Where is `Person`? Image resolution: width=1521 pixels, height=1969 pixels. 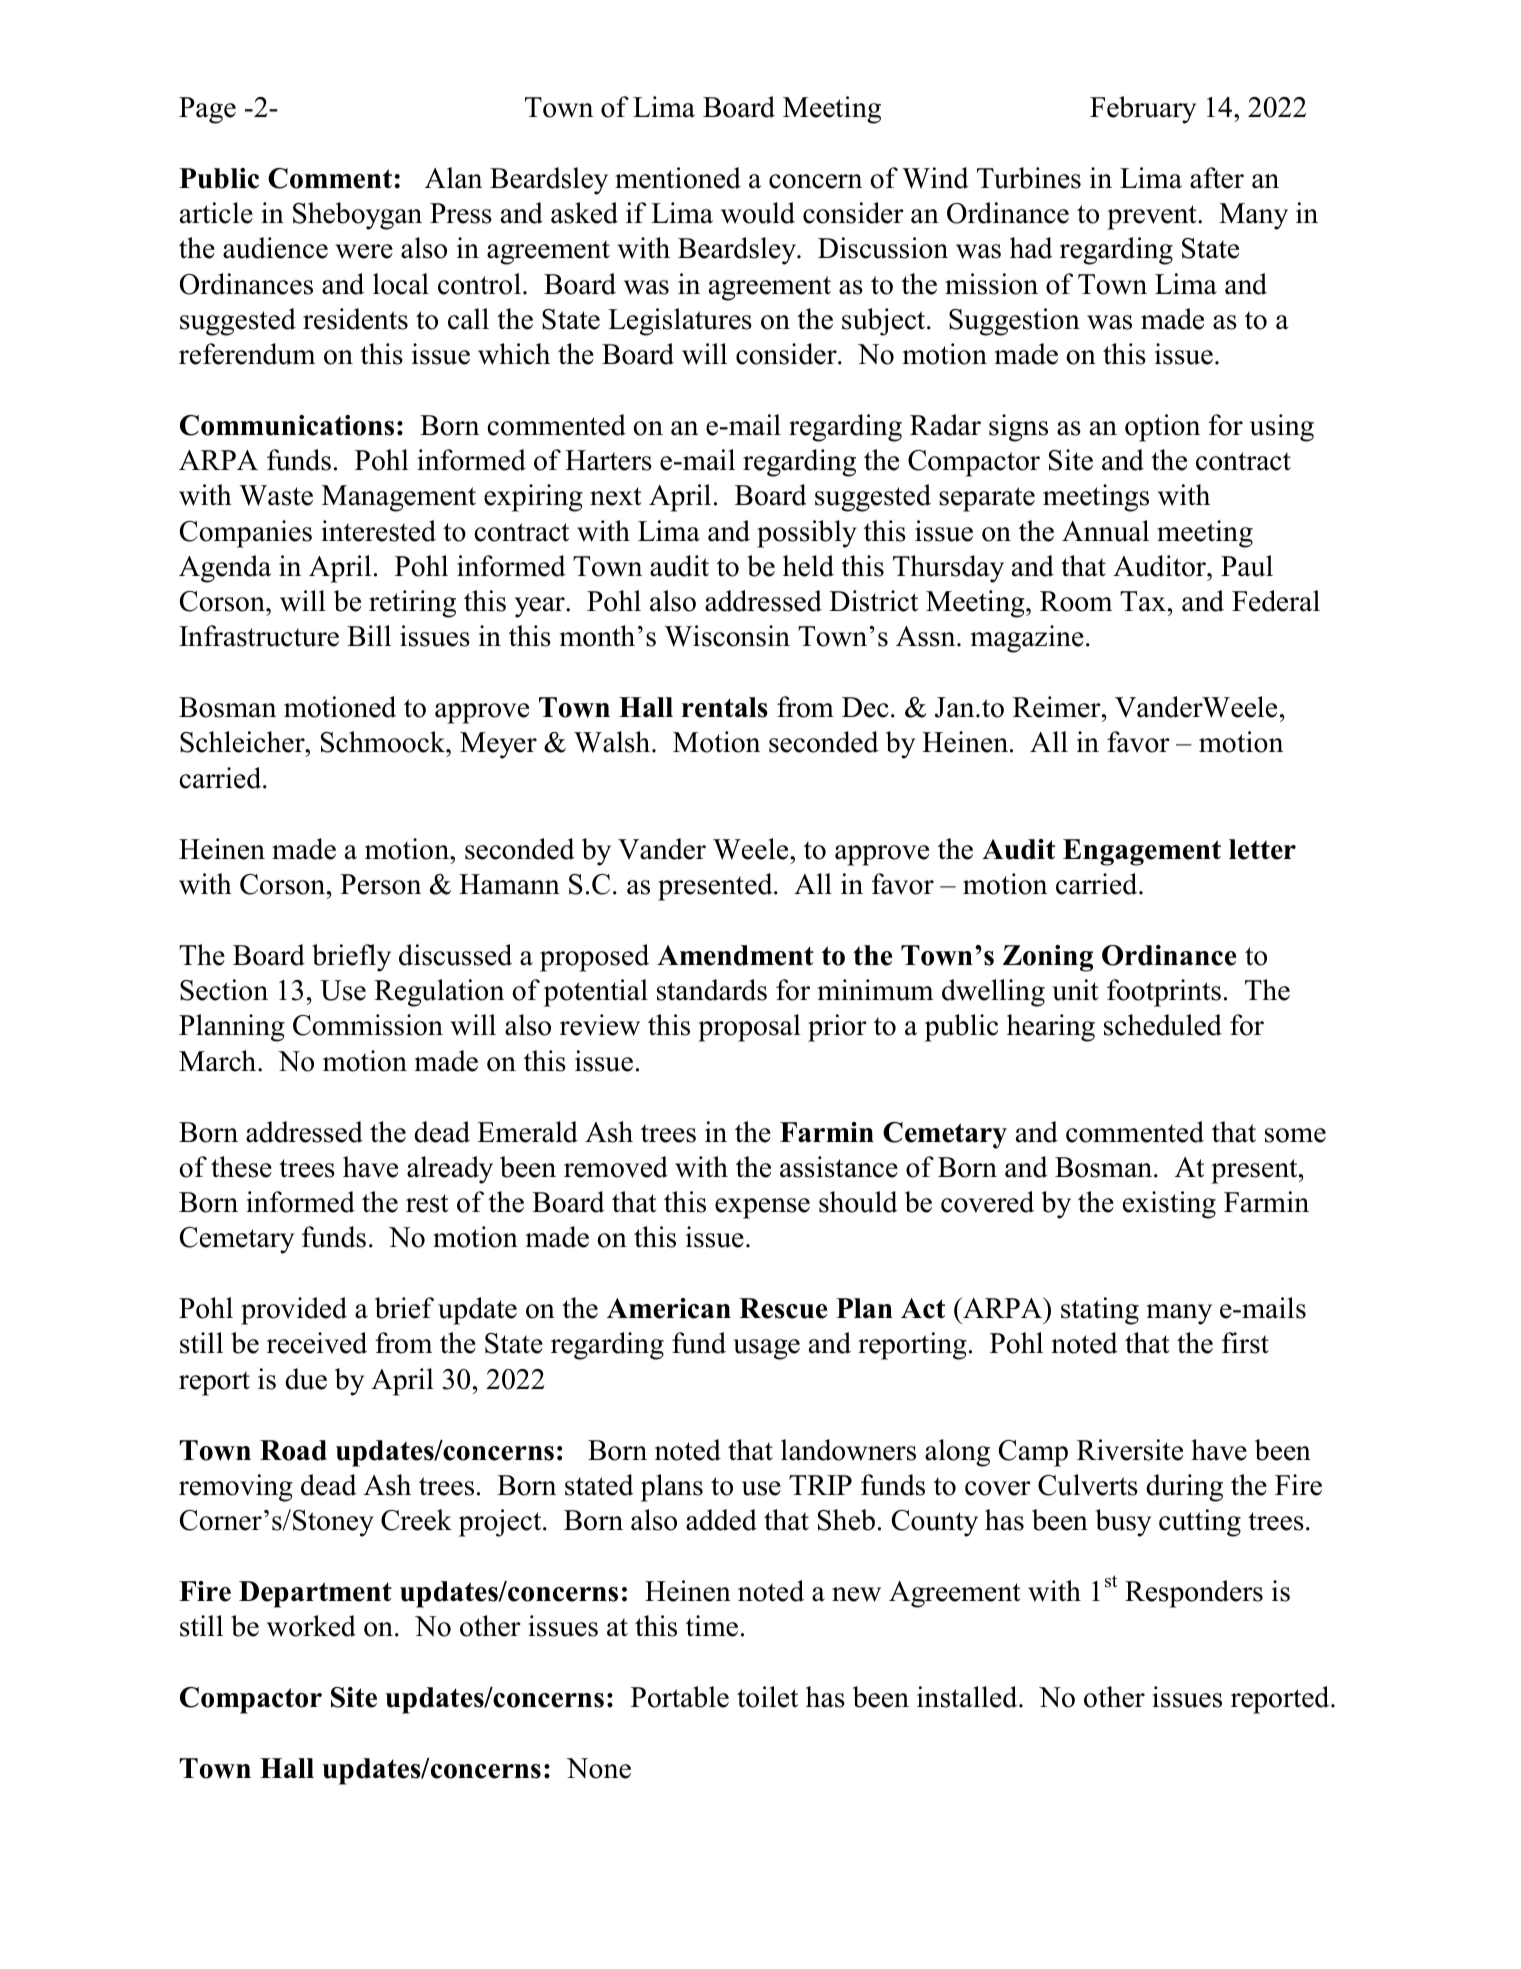 Person is located at coordinates (380, 884).
